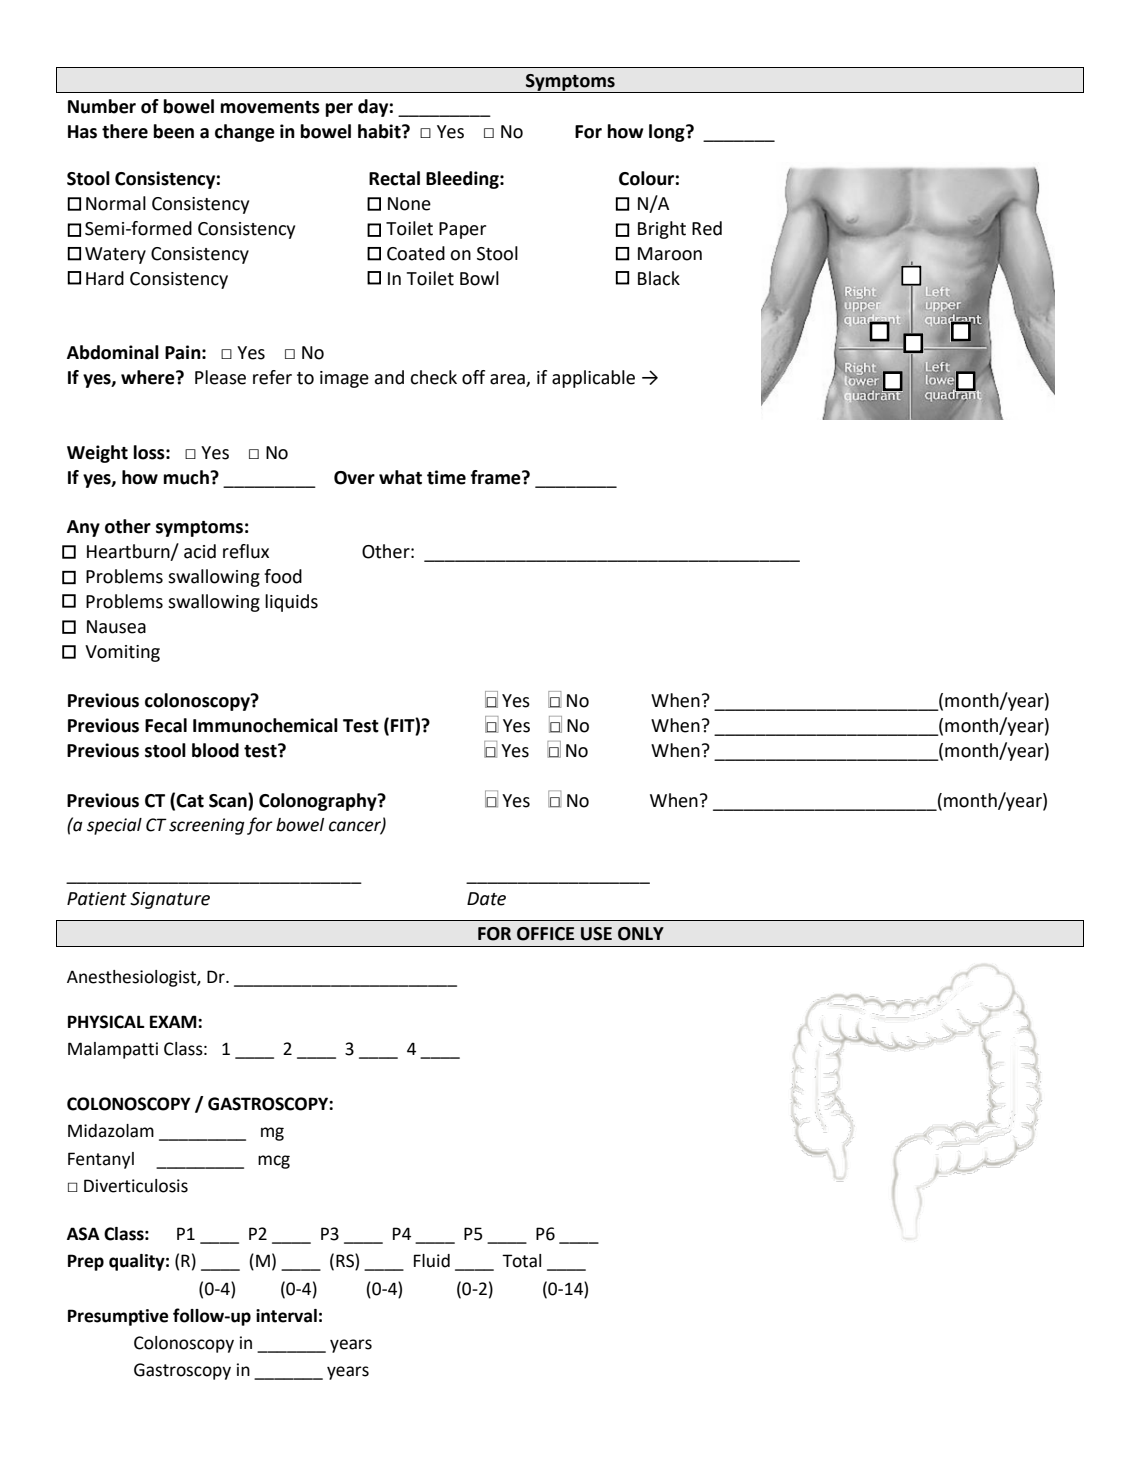  Describe the element at coordinates (380, 131) in the screenshot. I see `habit` at that location.
